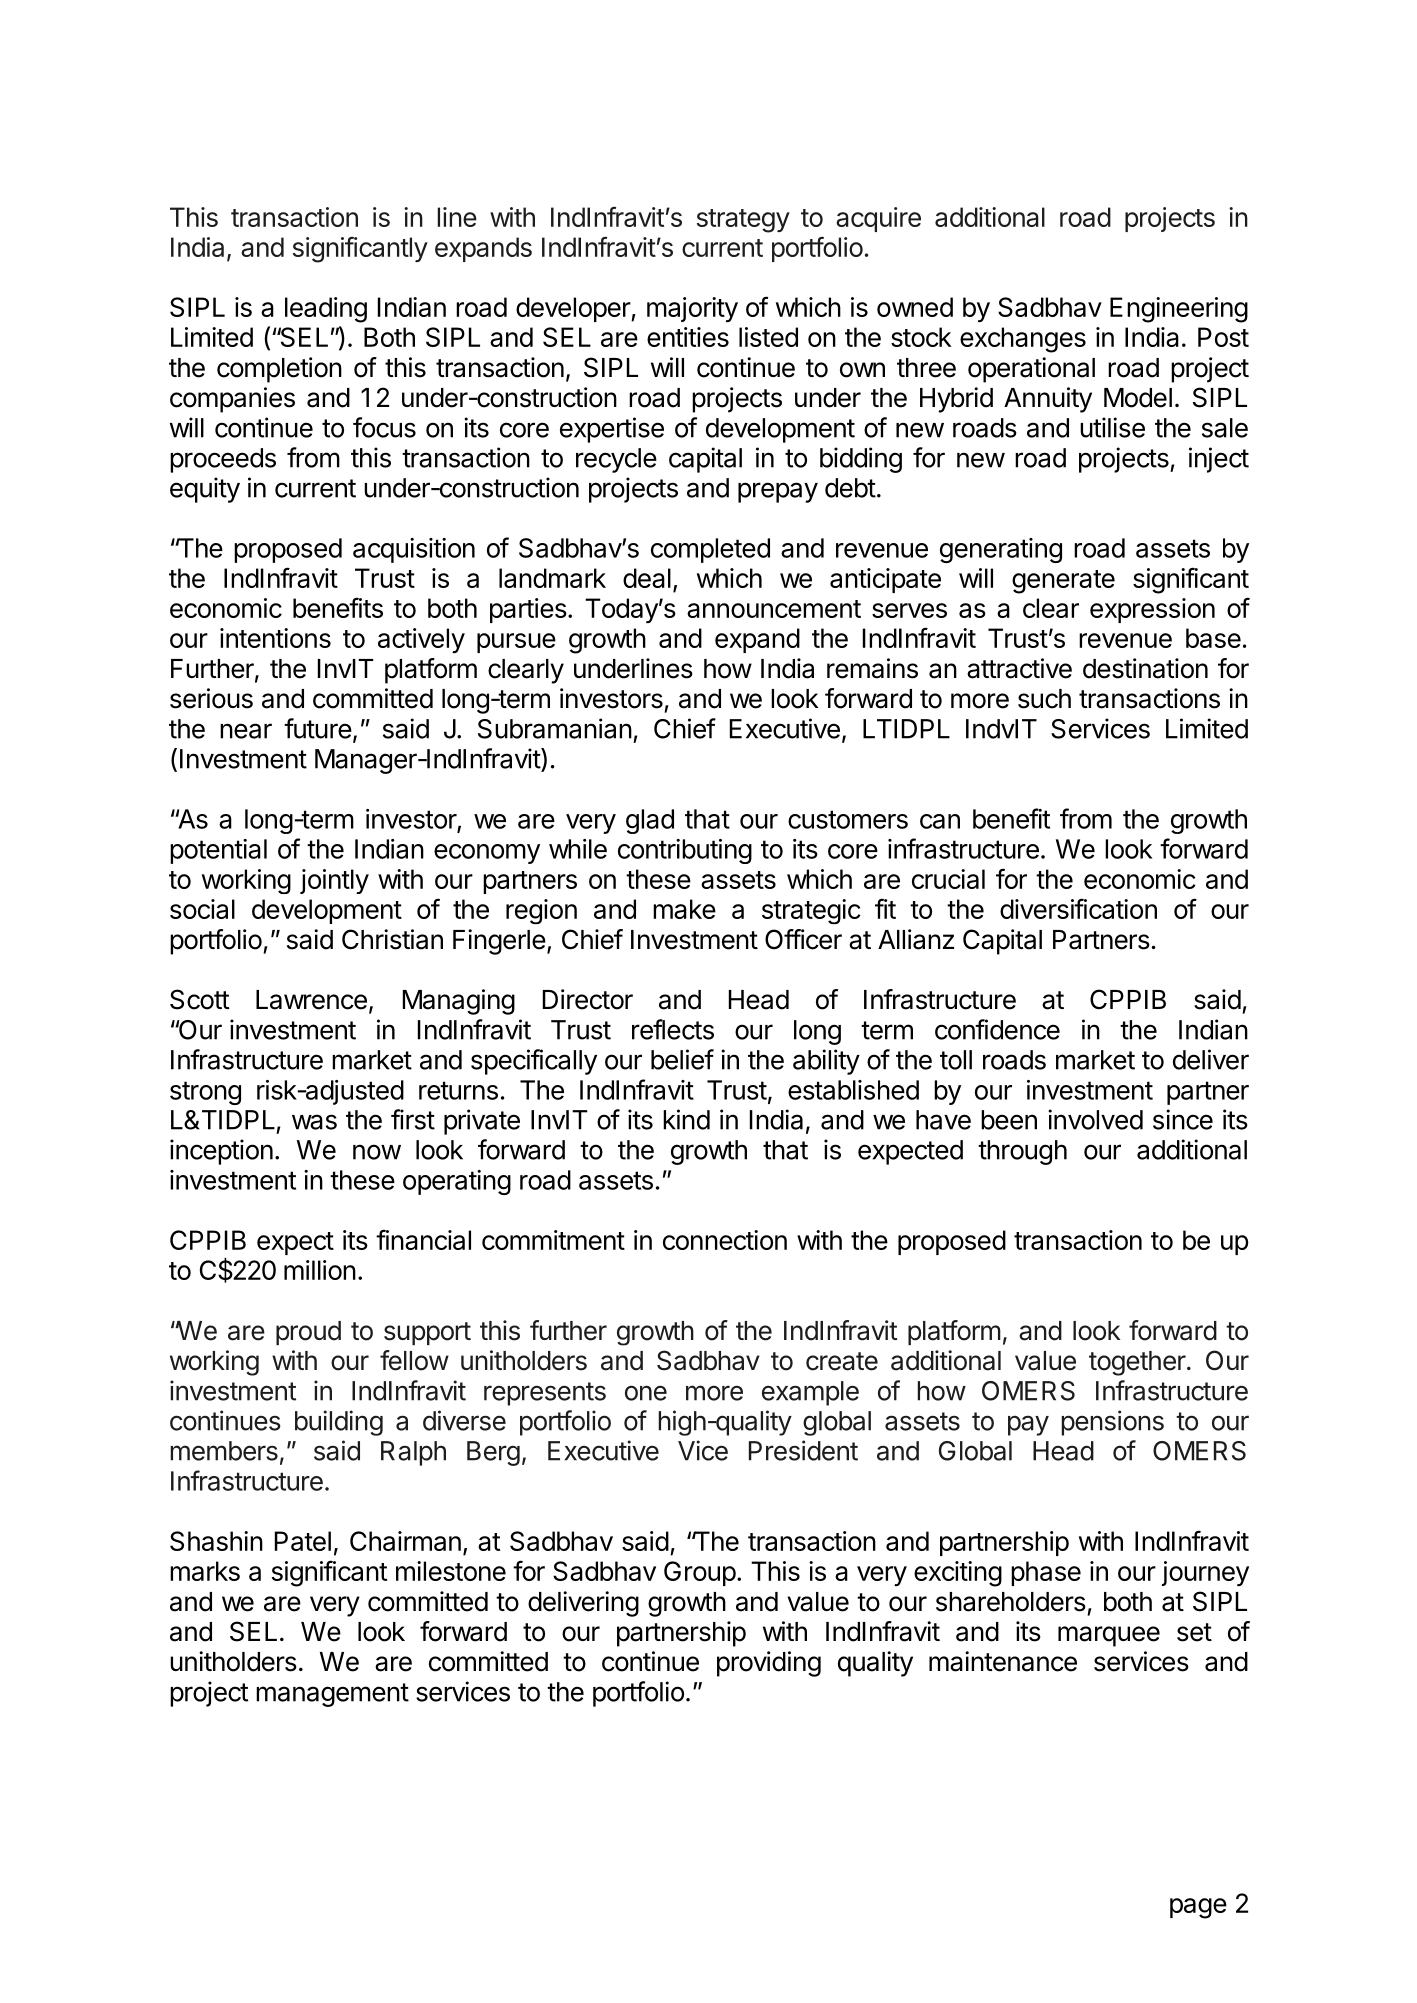  Describe the element at coordinates (332, 1695) in the page. I see `management` at that location.
